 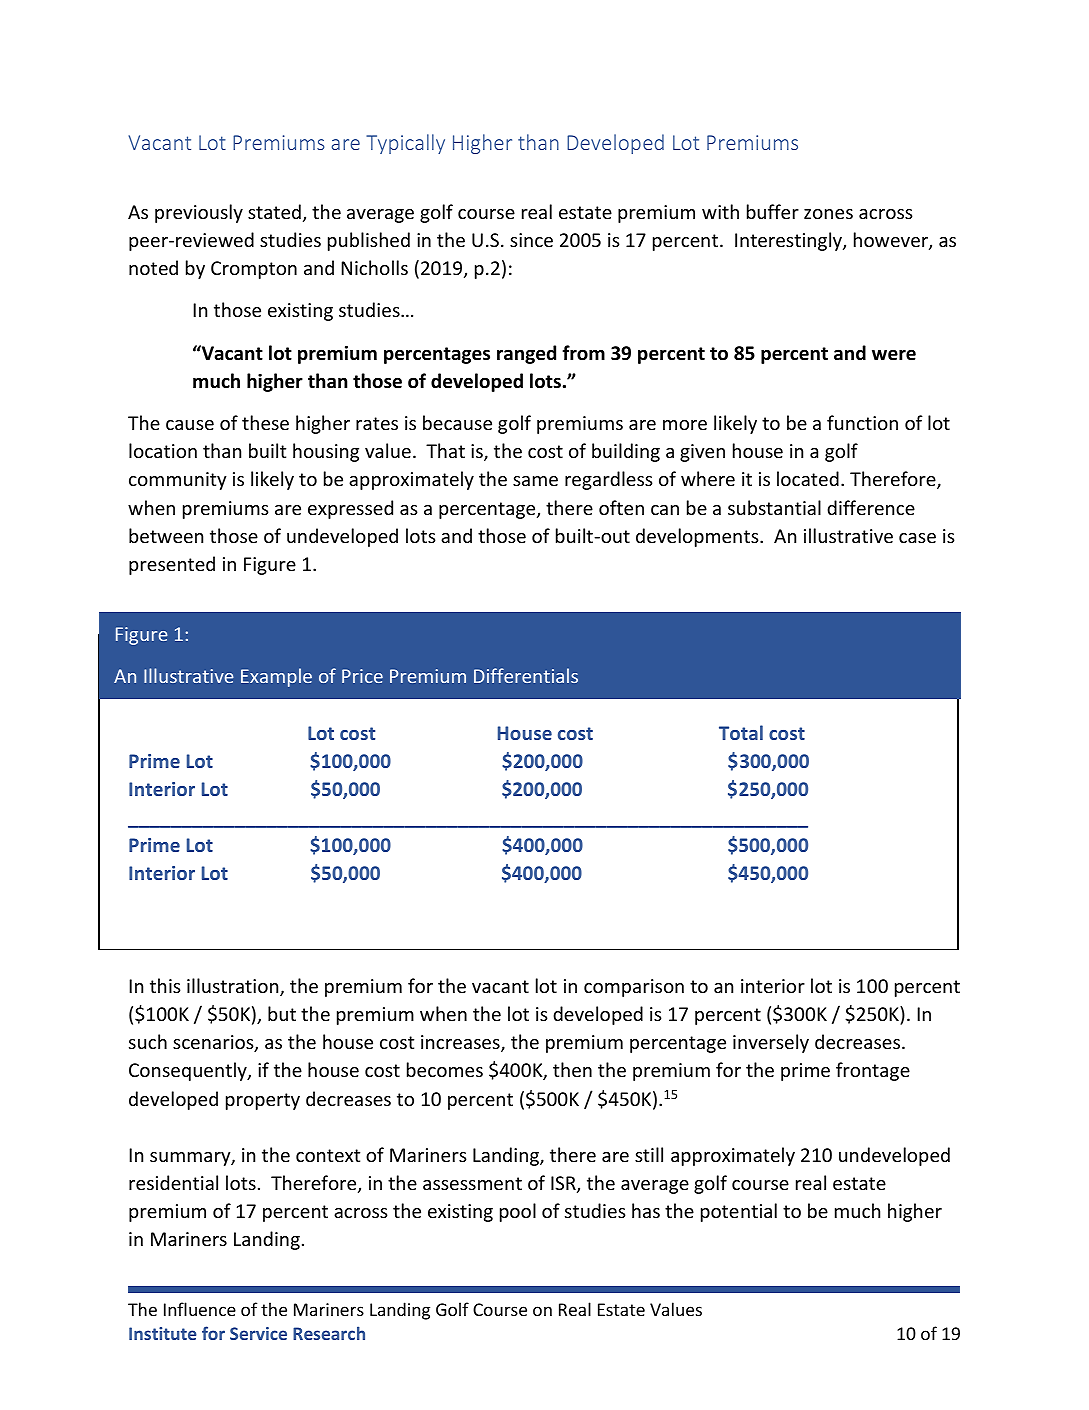 What do you see at coordinates (739, 1212) in the screenshot?
I see `potential` at bounding box center [739, 1212].
